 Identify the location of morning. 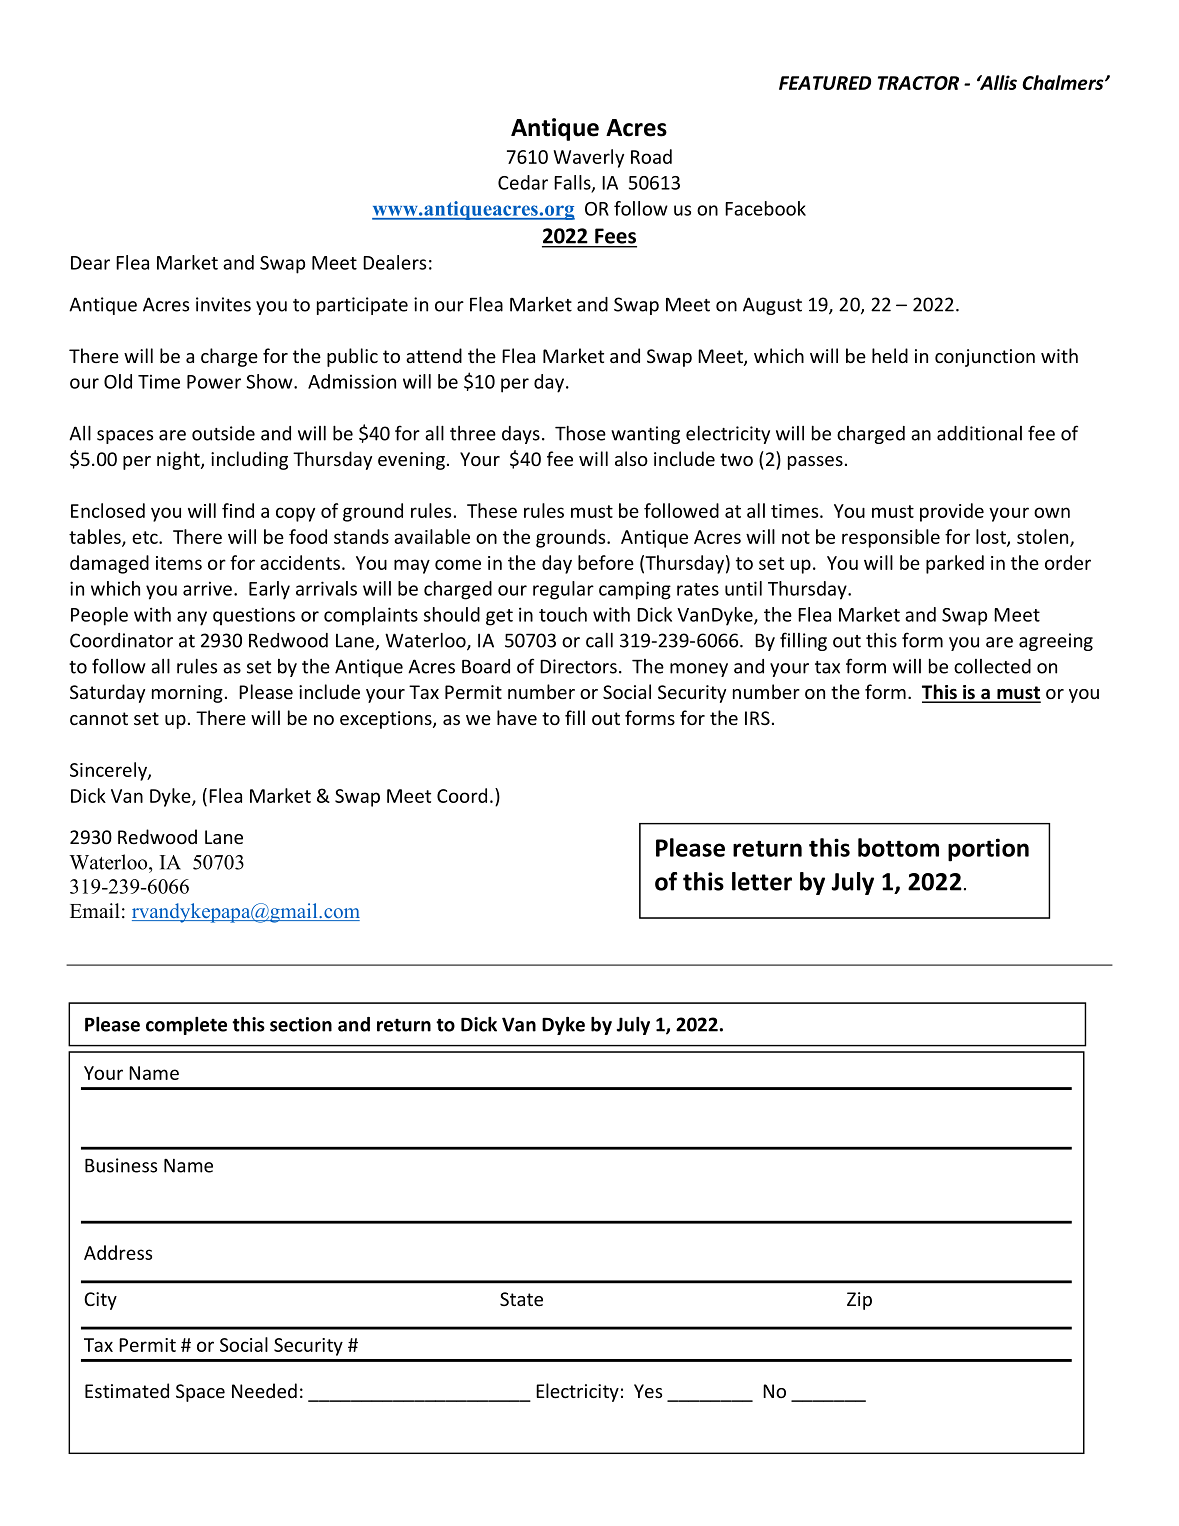
(187, 694).
